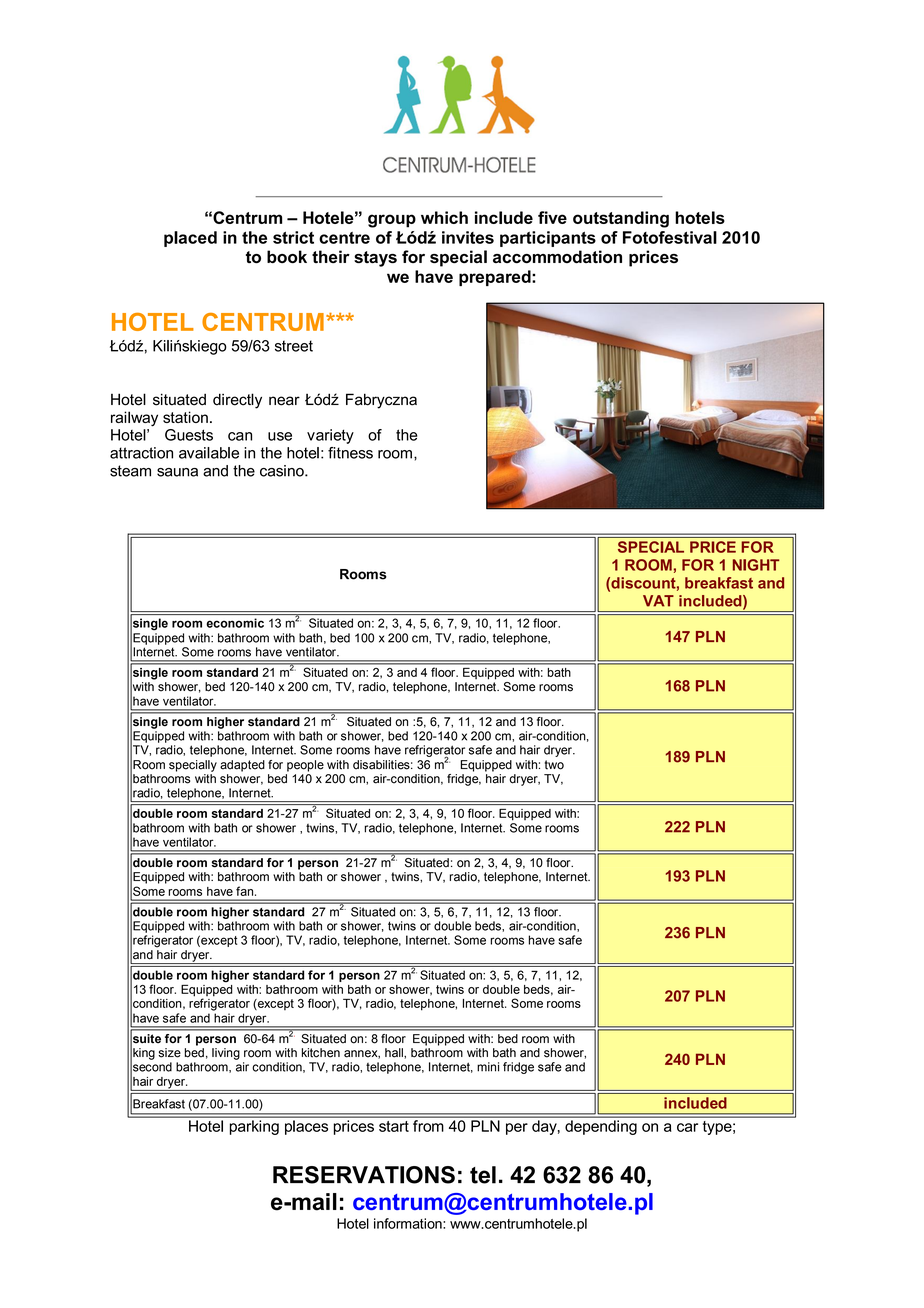 This screenshot has height=1308, width=924. What do you see at coordinates (177, 472) in the screenshot?
I see `sauna` at bounding box center [177, 472].
